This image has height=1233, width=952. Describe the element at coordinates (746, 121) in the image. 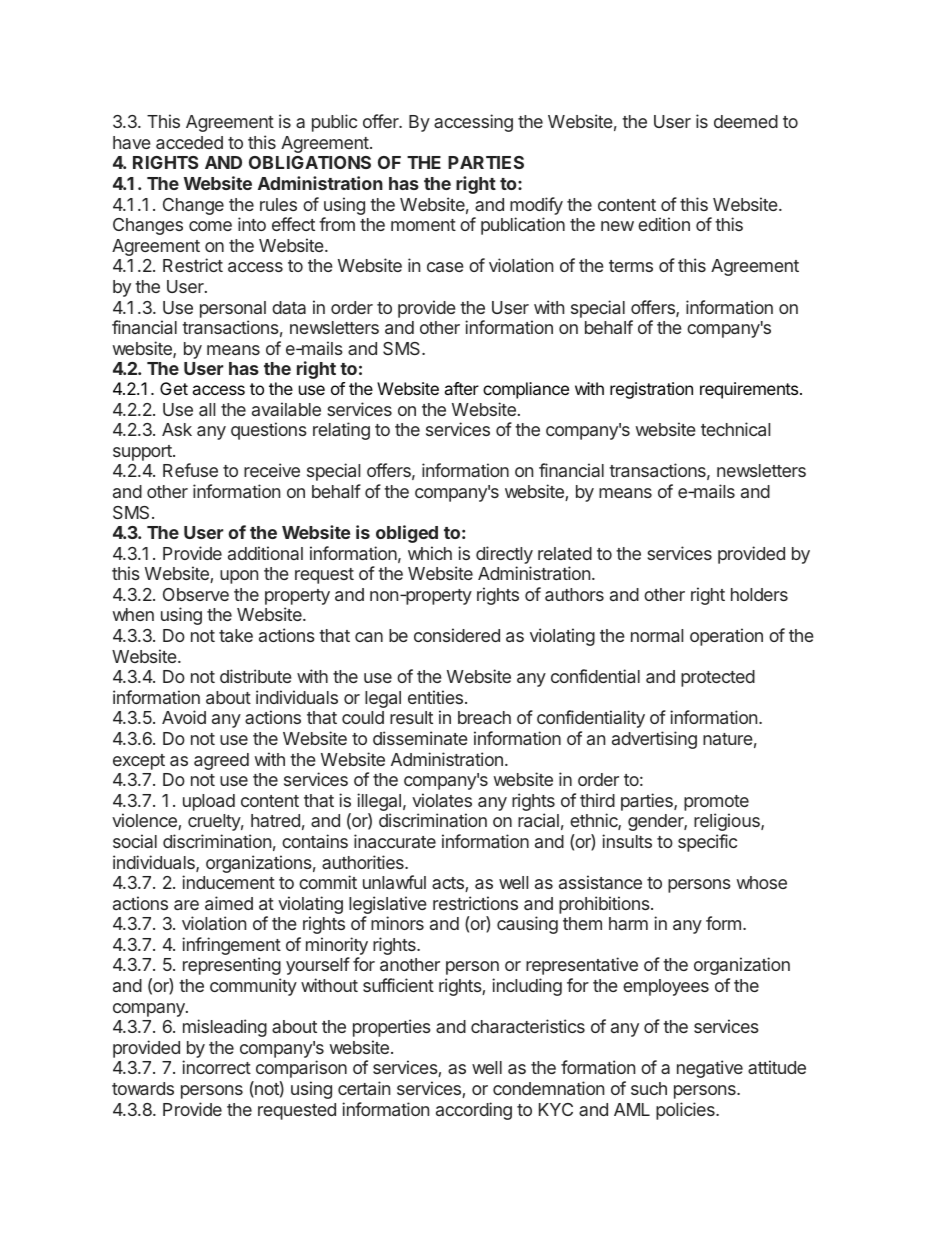

I see `deemed` at that location.
